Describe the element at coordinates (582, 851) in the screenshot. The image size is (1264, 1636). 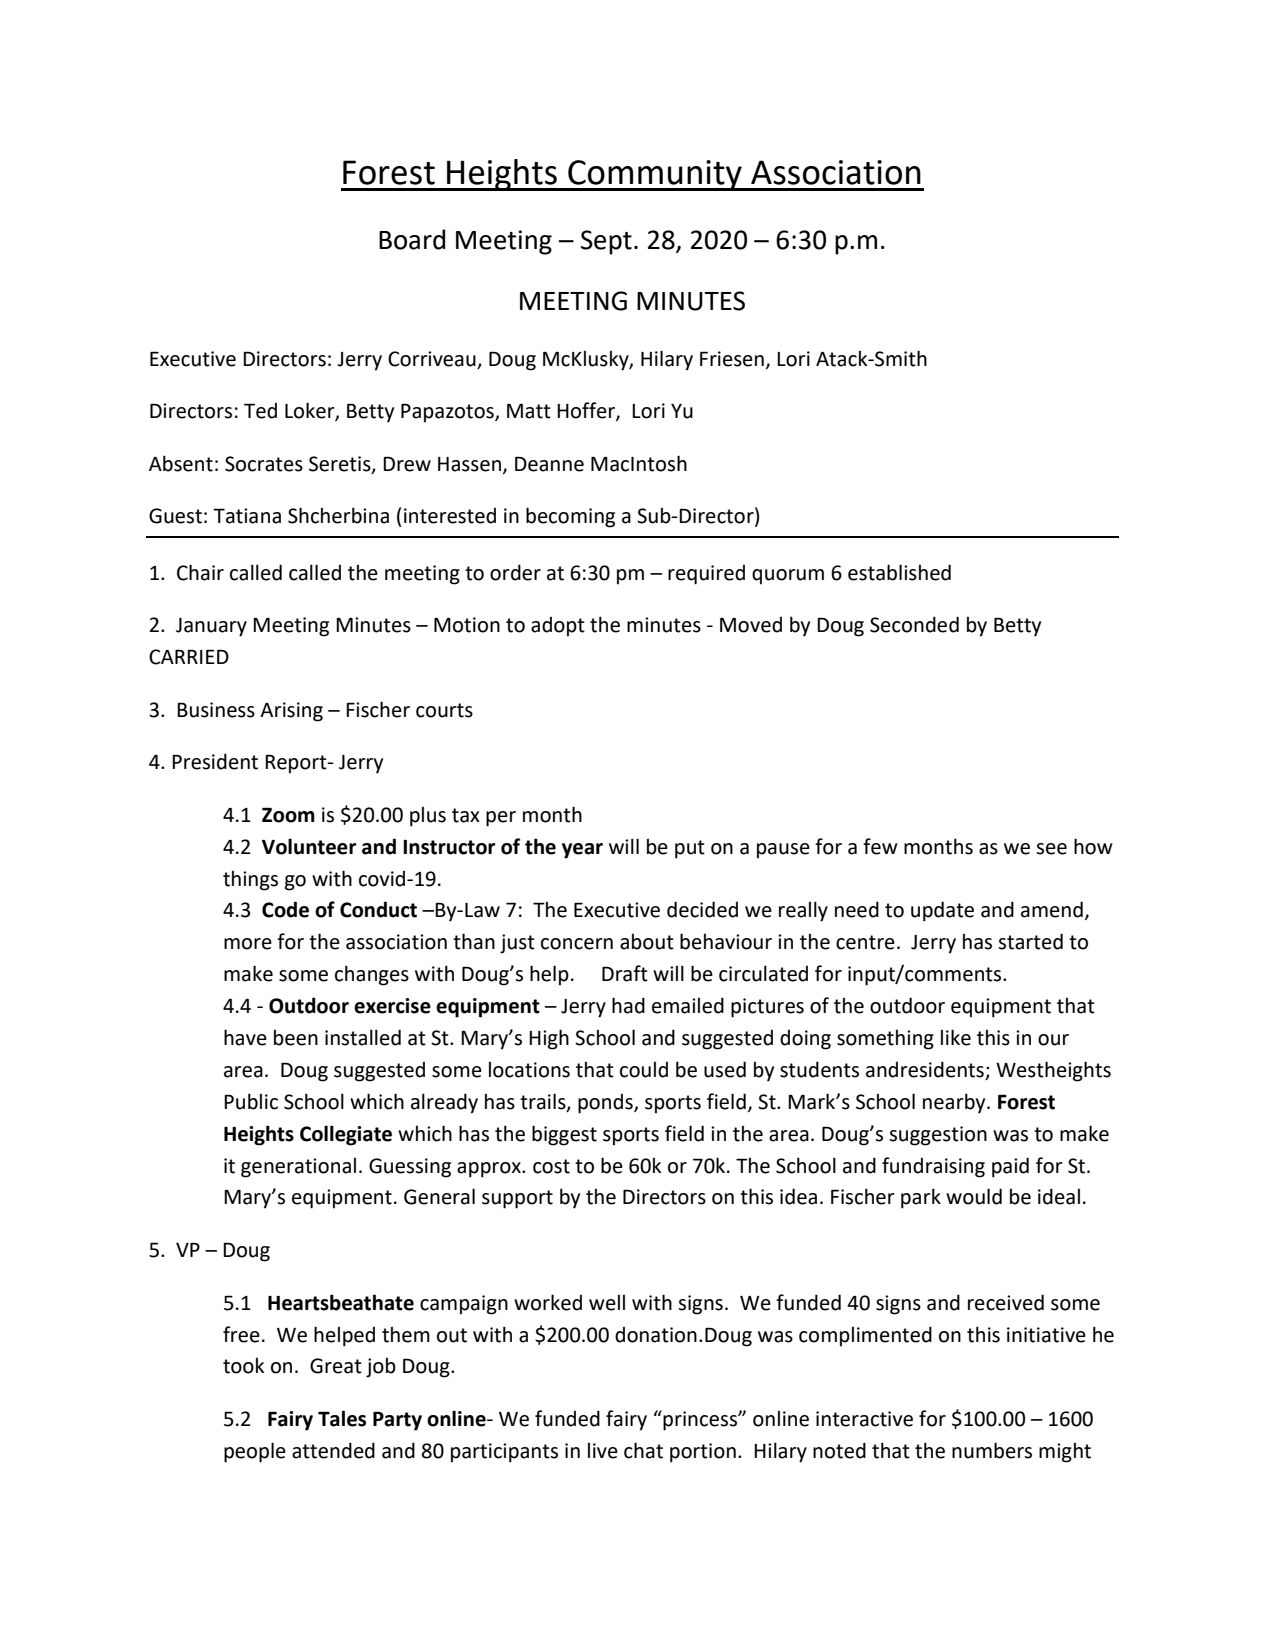
I see `year` at that location.
